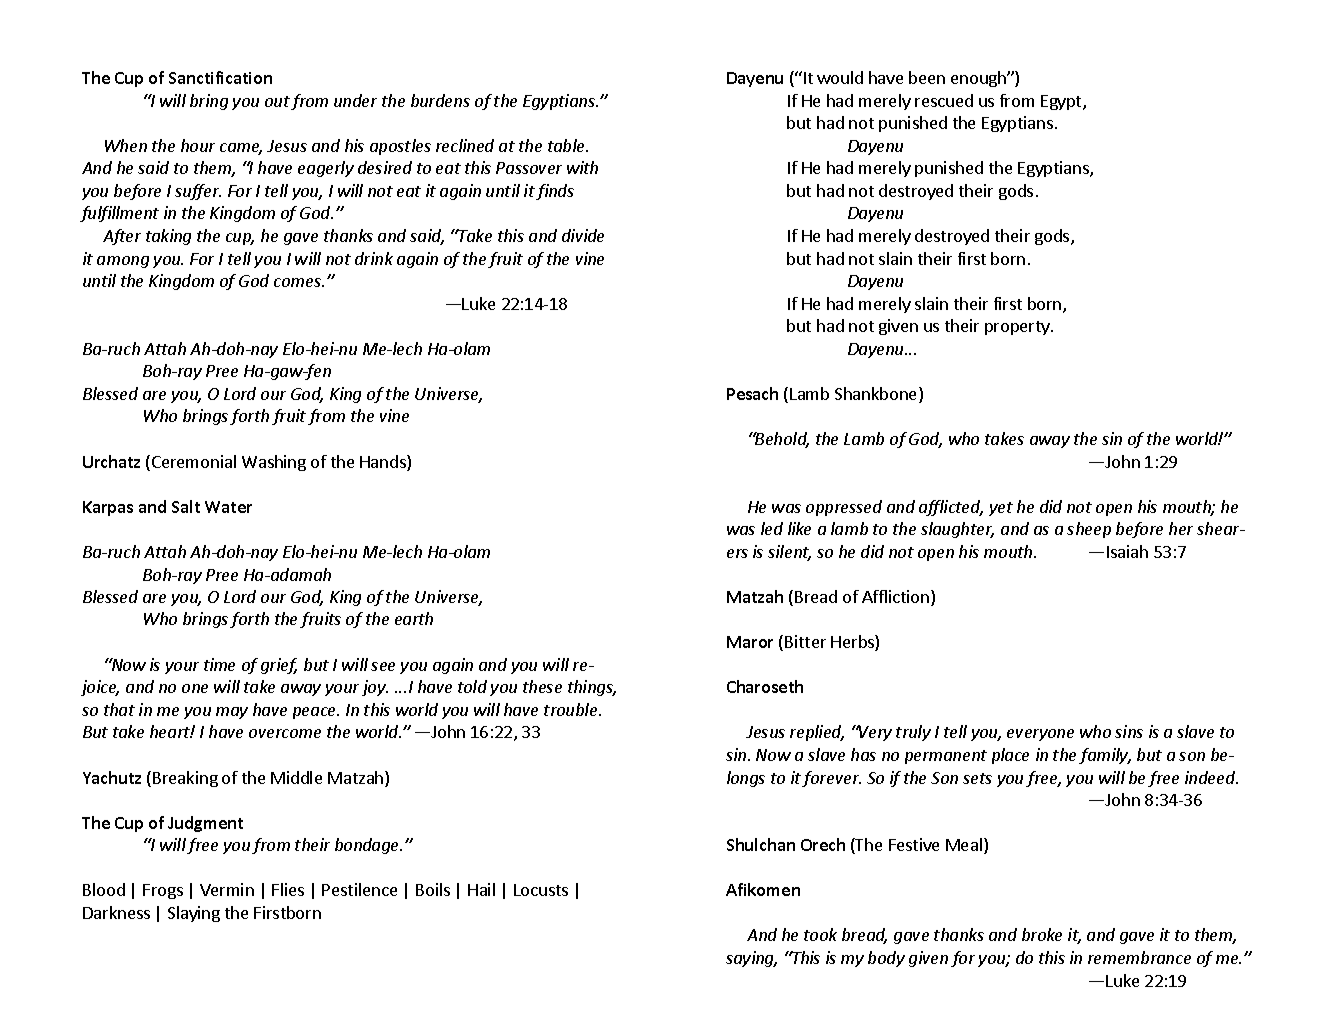 The height and width of the screenshot is (1028, 1330). Describe the element at coordinates (979, 79) in the screenshot. I see `enough` at that location.
